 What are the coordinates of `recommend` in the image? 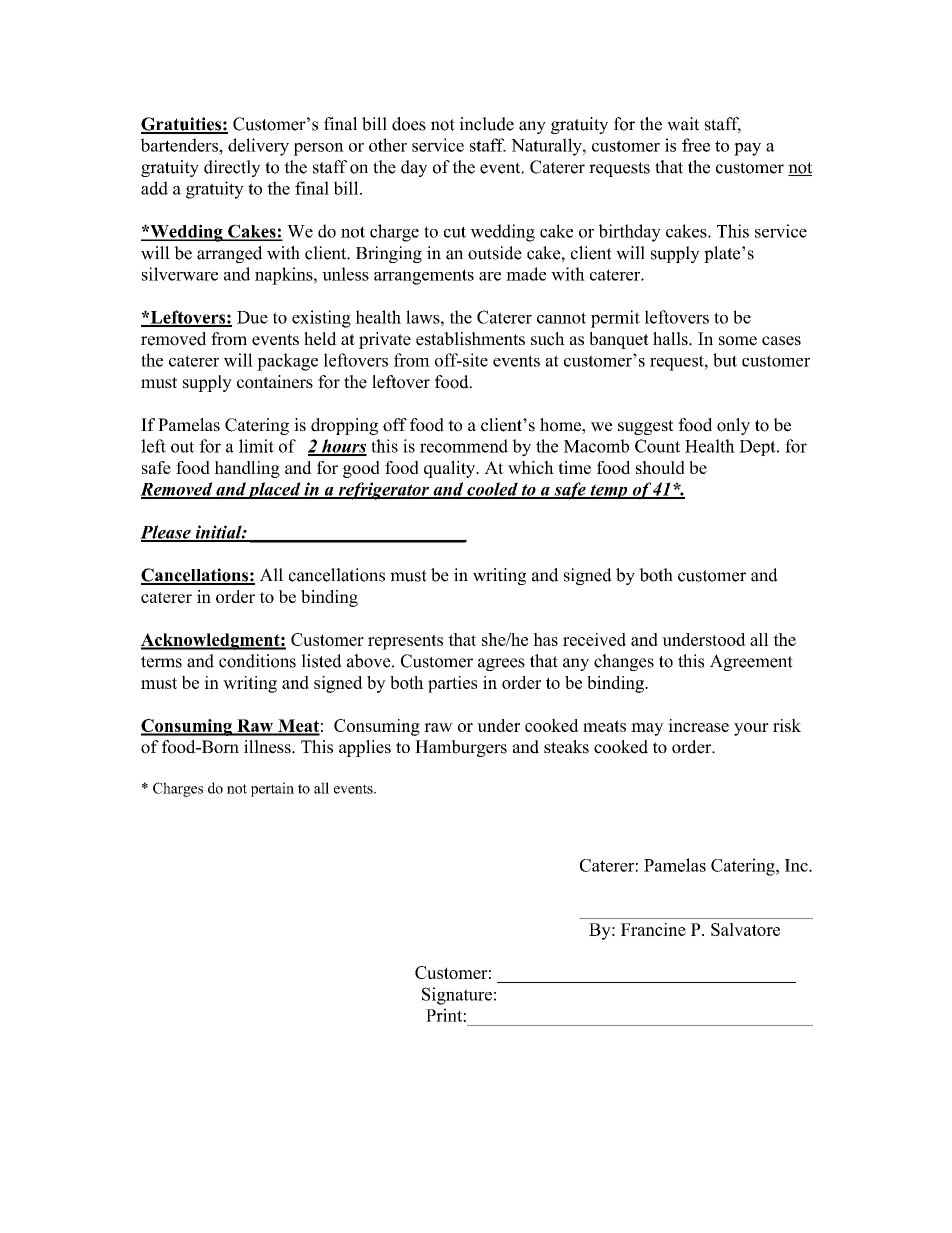 It's located at (464, 446).
